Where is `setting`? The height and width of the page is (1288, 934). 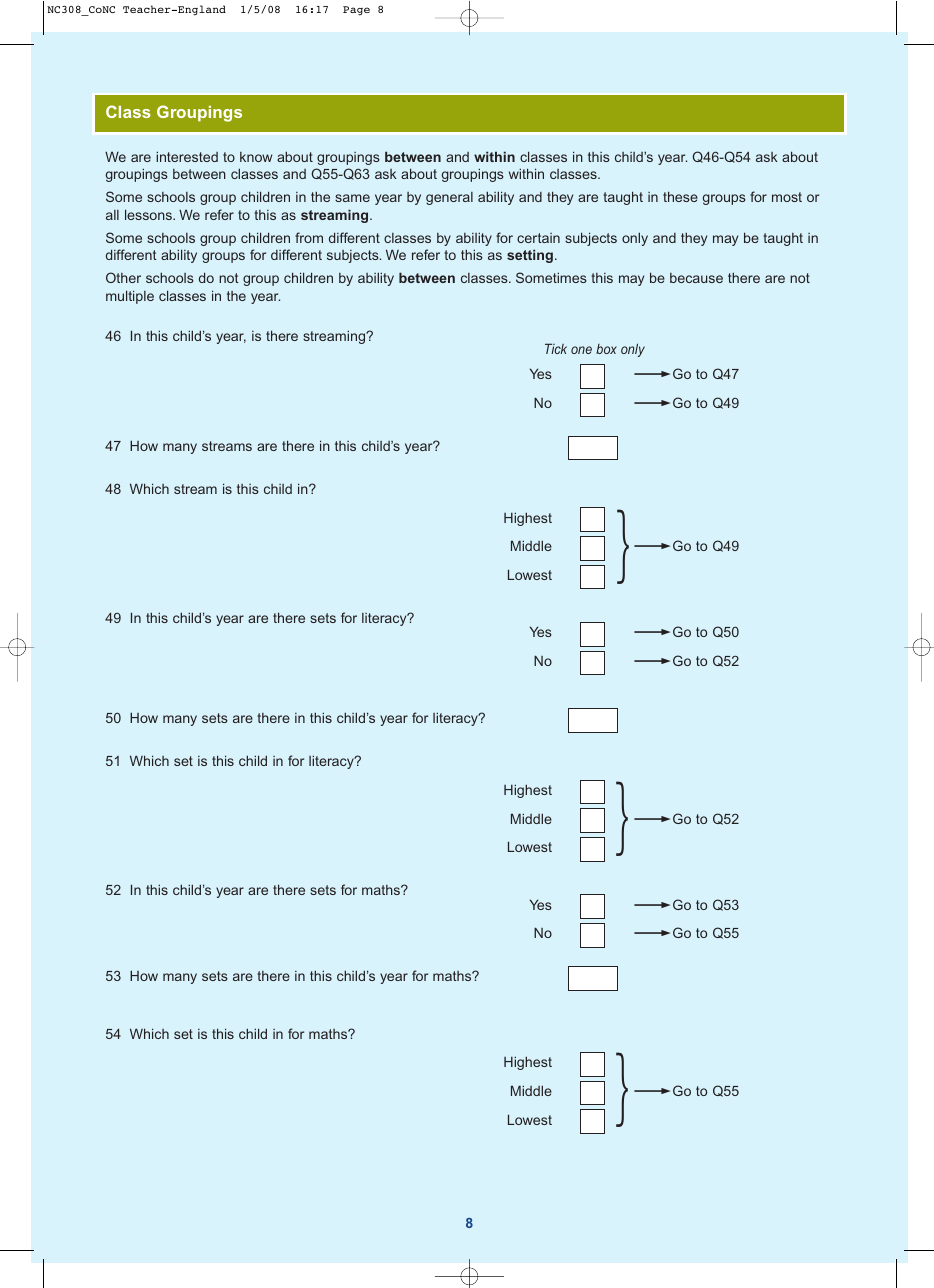 setting is located at coordinates (530, 256).
